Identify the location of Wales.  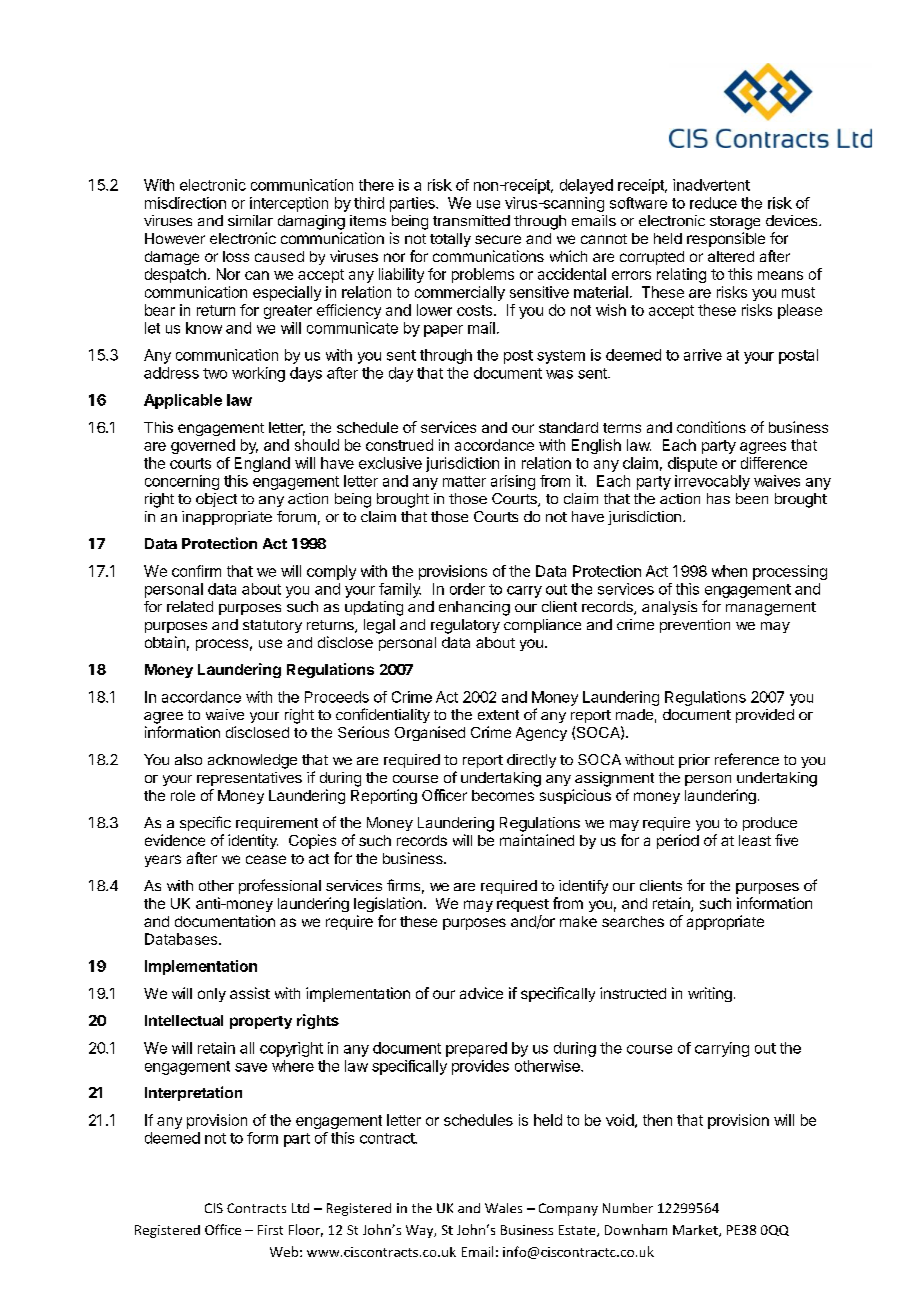
(503, 1208).
